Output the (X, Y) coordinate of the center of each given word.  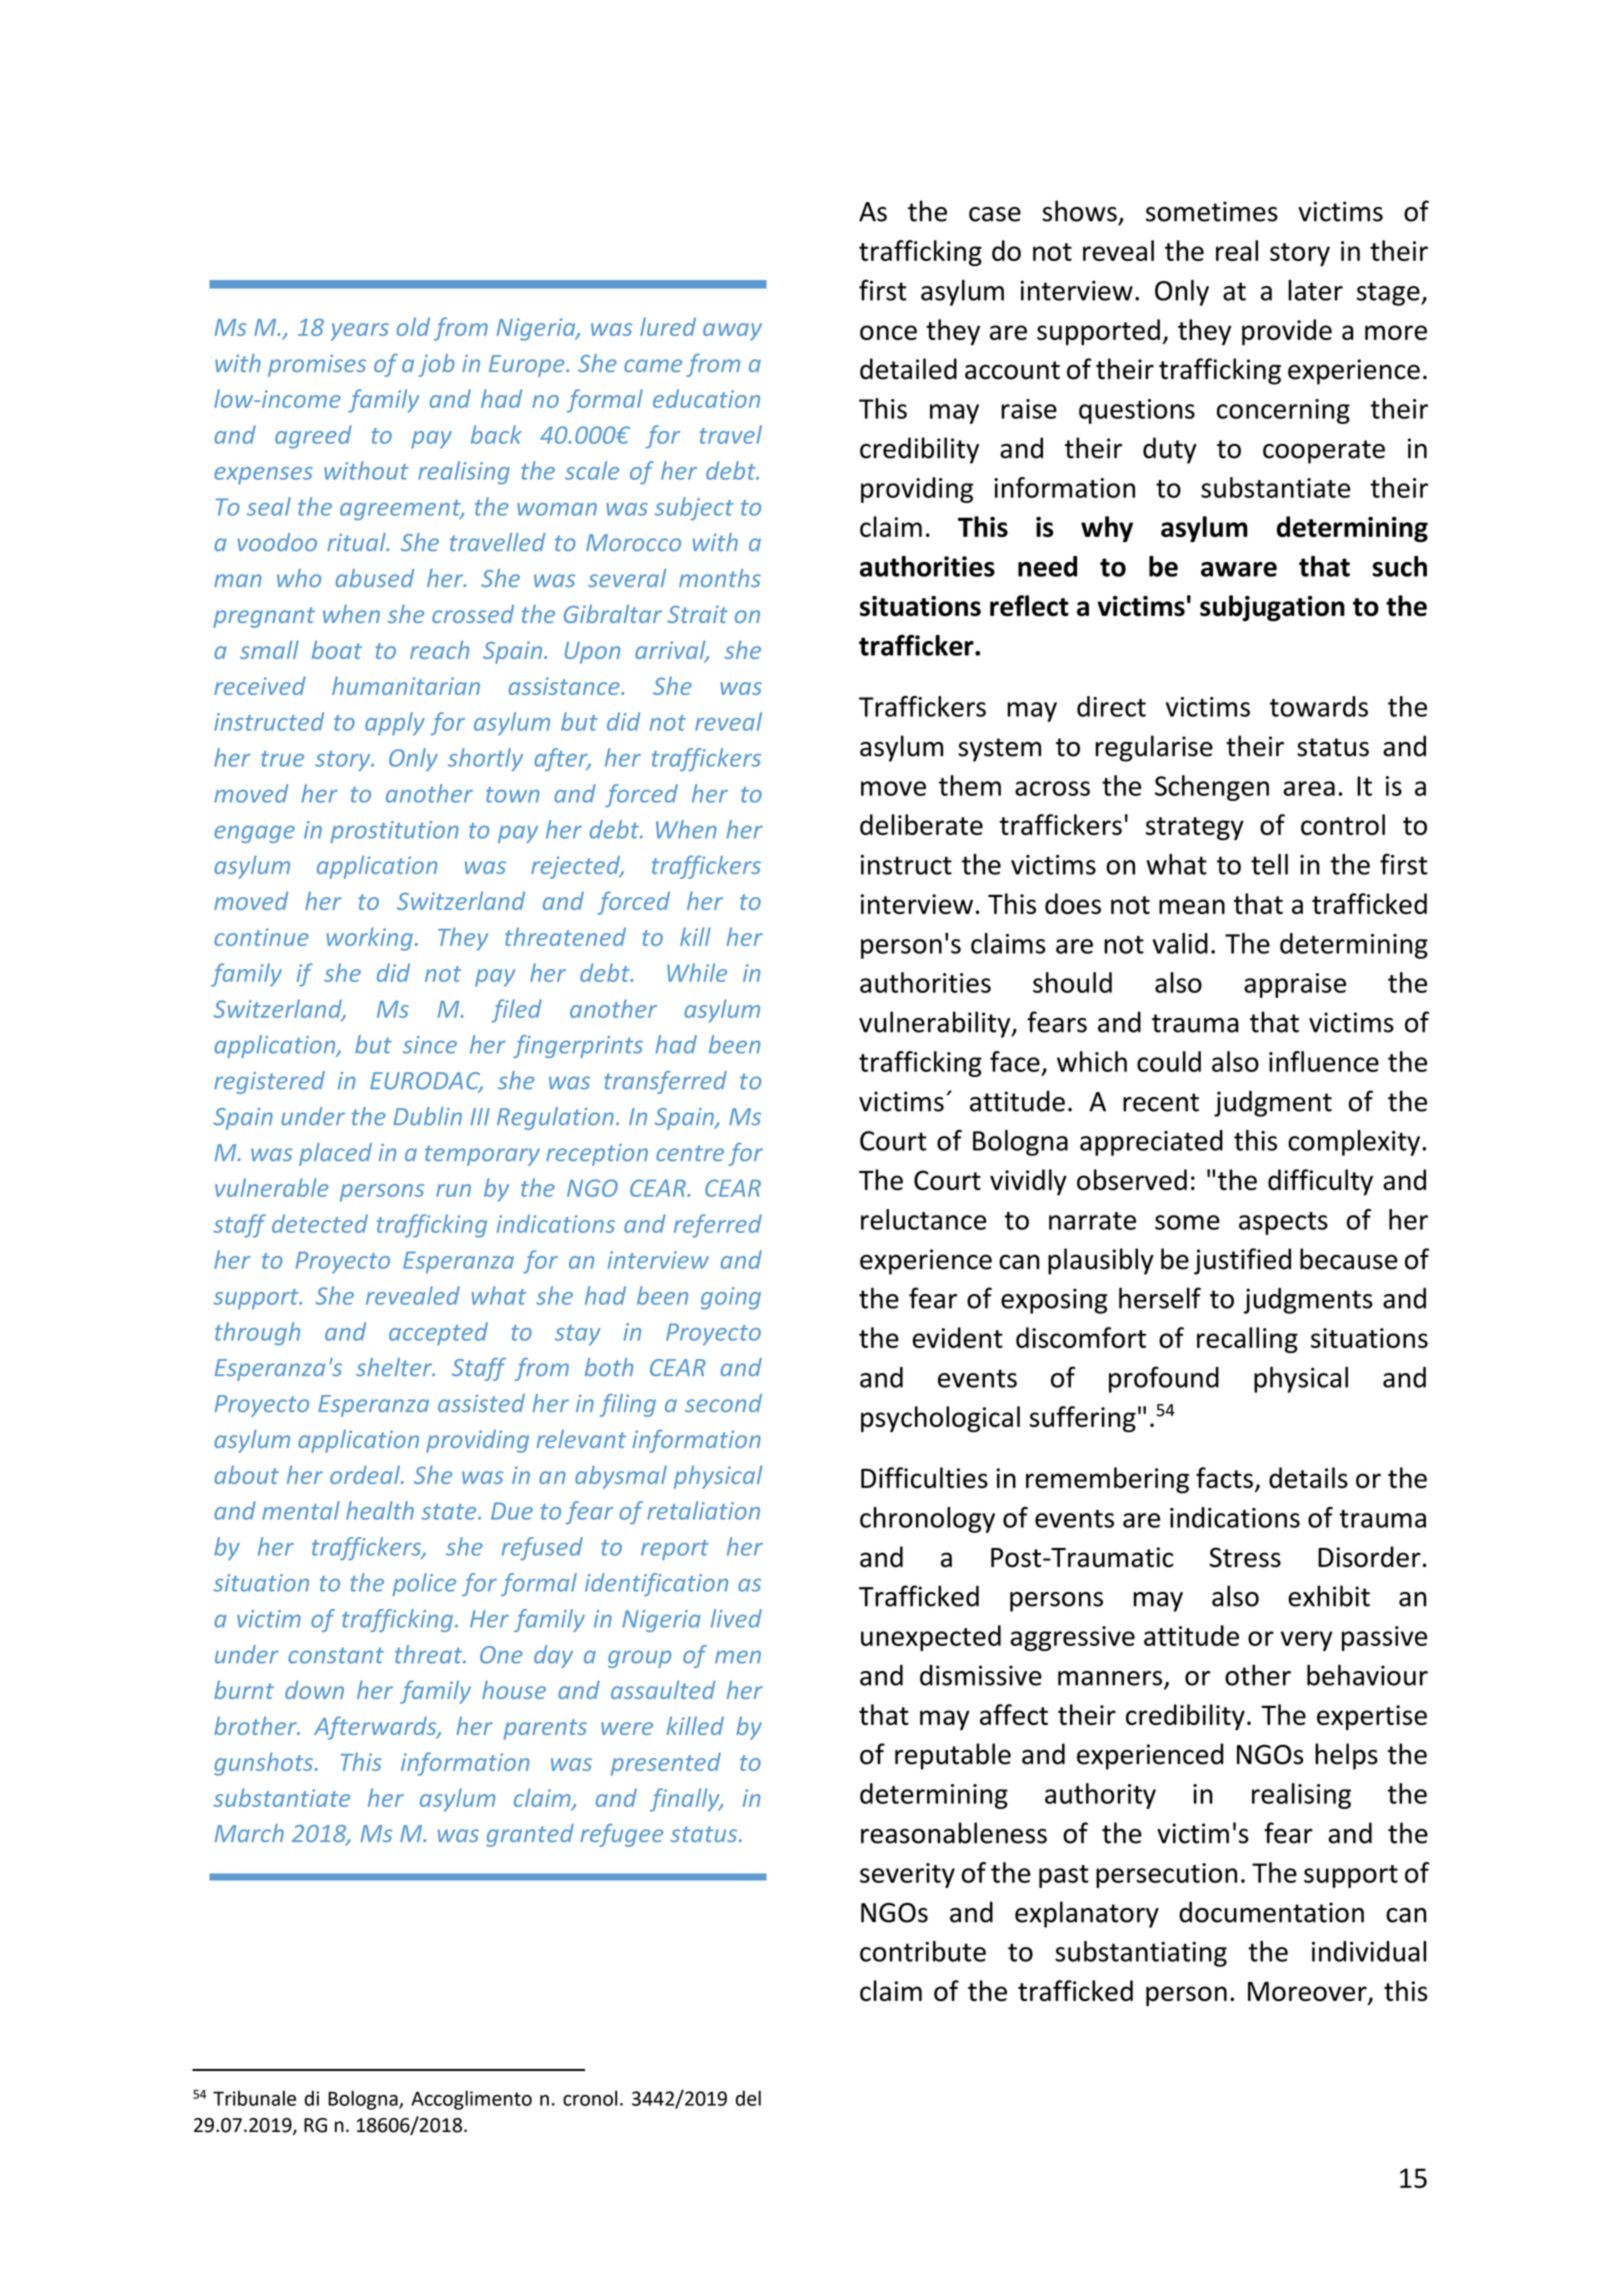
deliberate (921, 824)
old (413, 326)
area (1309, 788)
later (1315, 290)
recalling (1247, 1340)
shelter (395, 1367)
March (249, 1833)
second (723, 1403)
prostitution (394, 832)
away (732, 332)
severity (907, 1875)
